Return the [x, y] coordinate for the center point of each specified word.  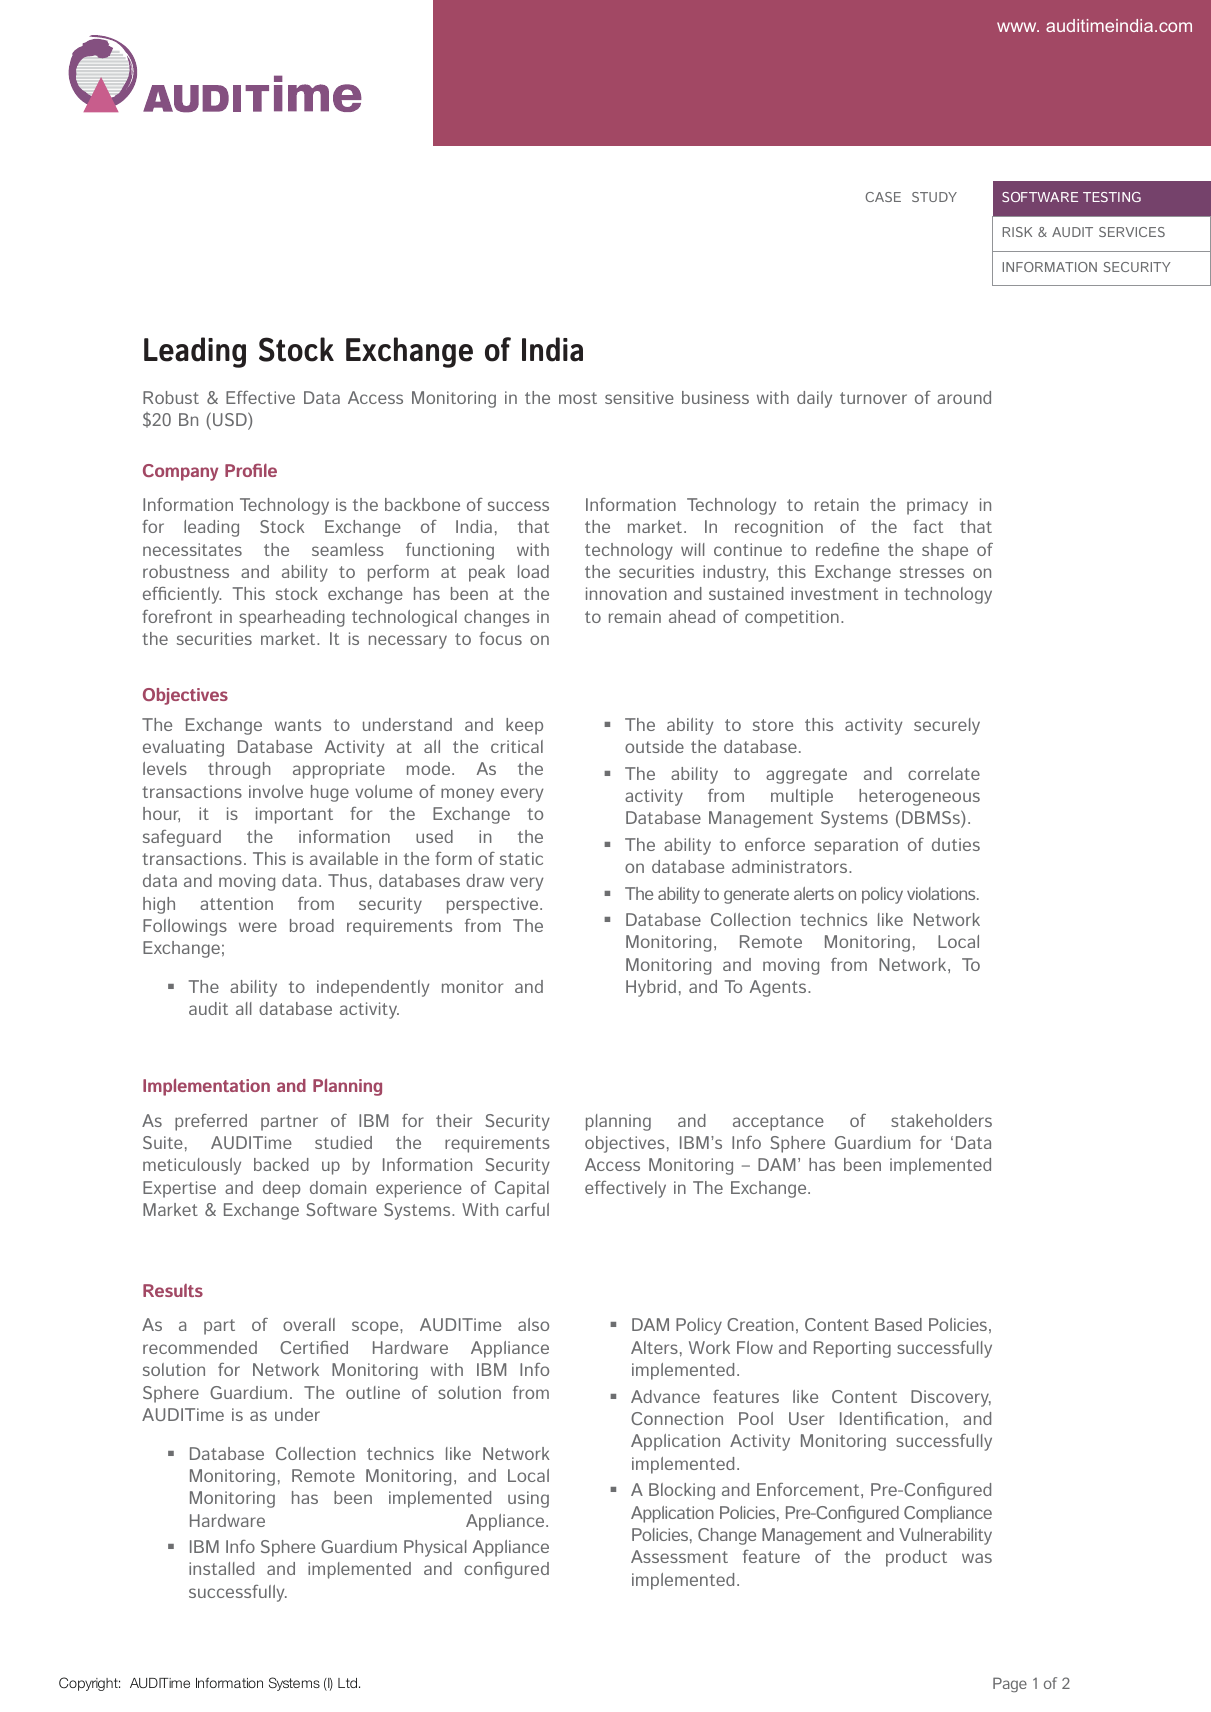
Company [180, 472]
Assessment [679, 1556]
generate [756, 896]
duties [956, 844]
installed [221, 1568]
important [294, 815]
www [1018, 27]
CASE [883, 197]
